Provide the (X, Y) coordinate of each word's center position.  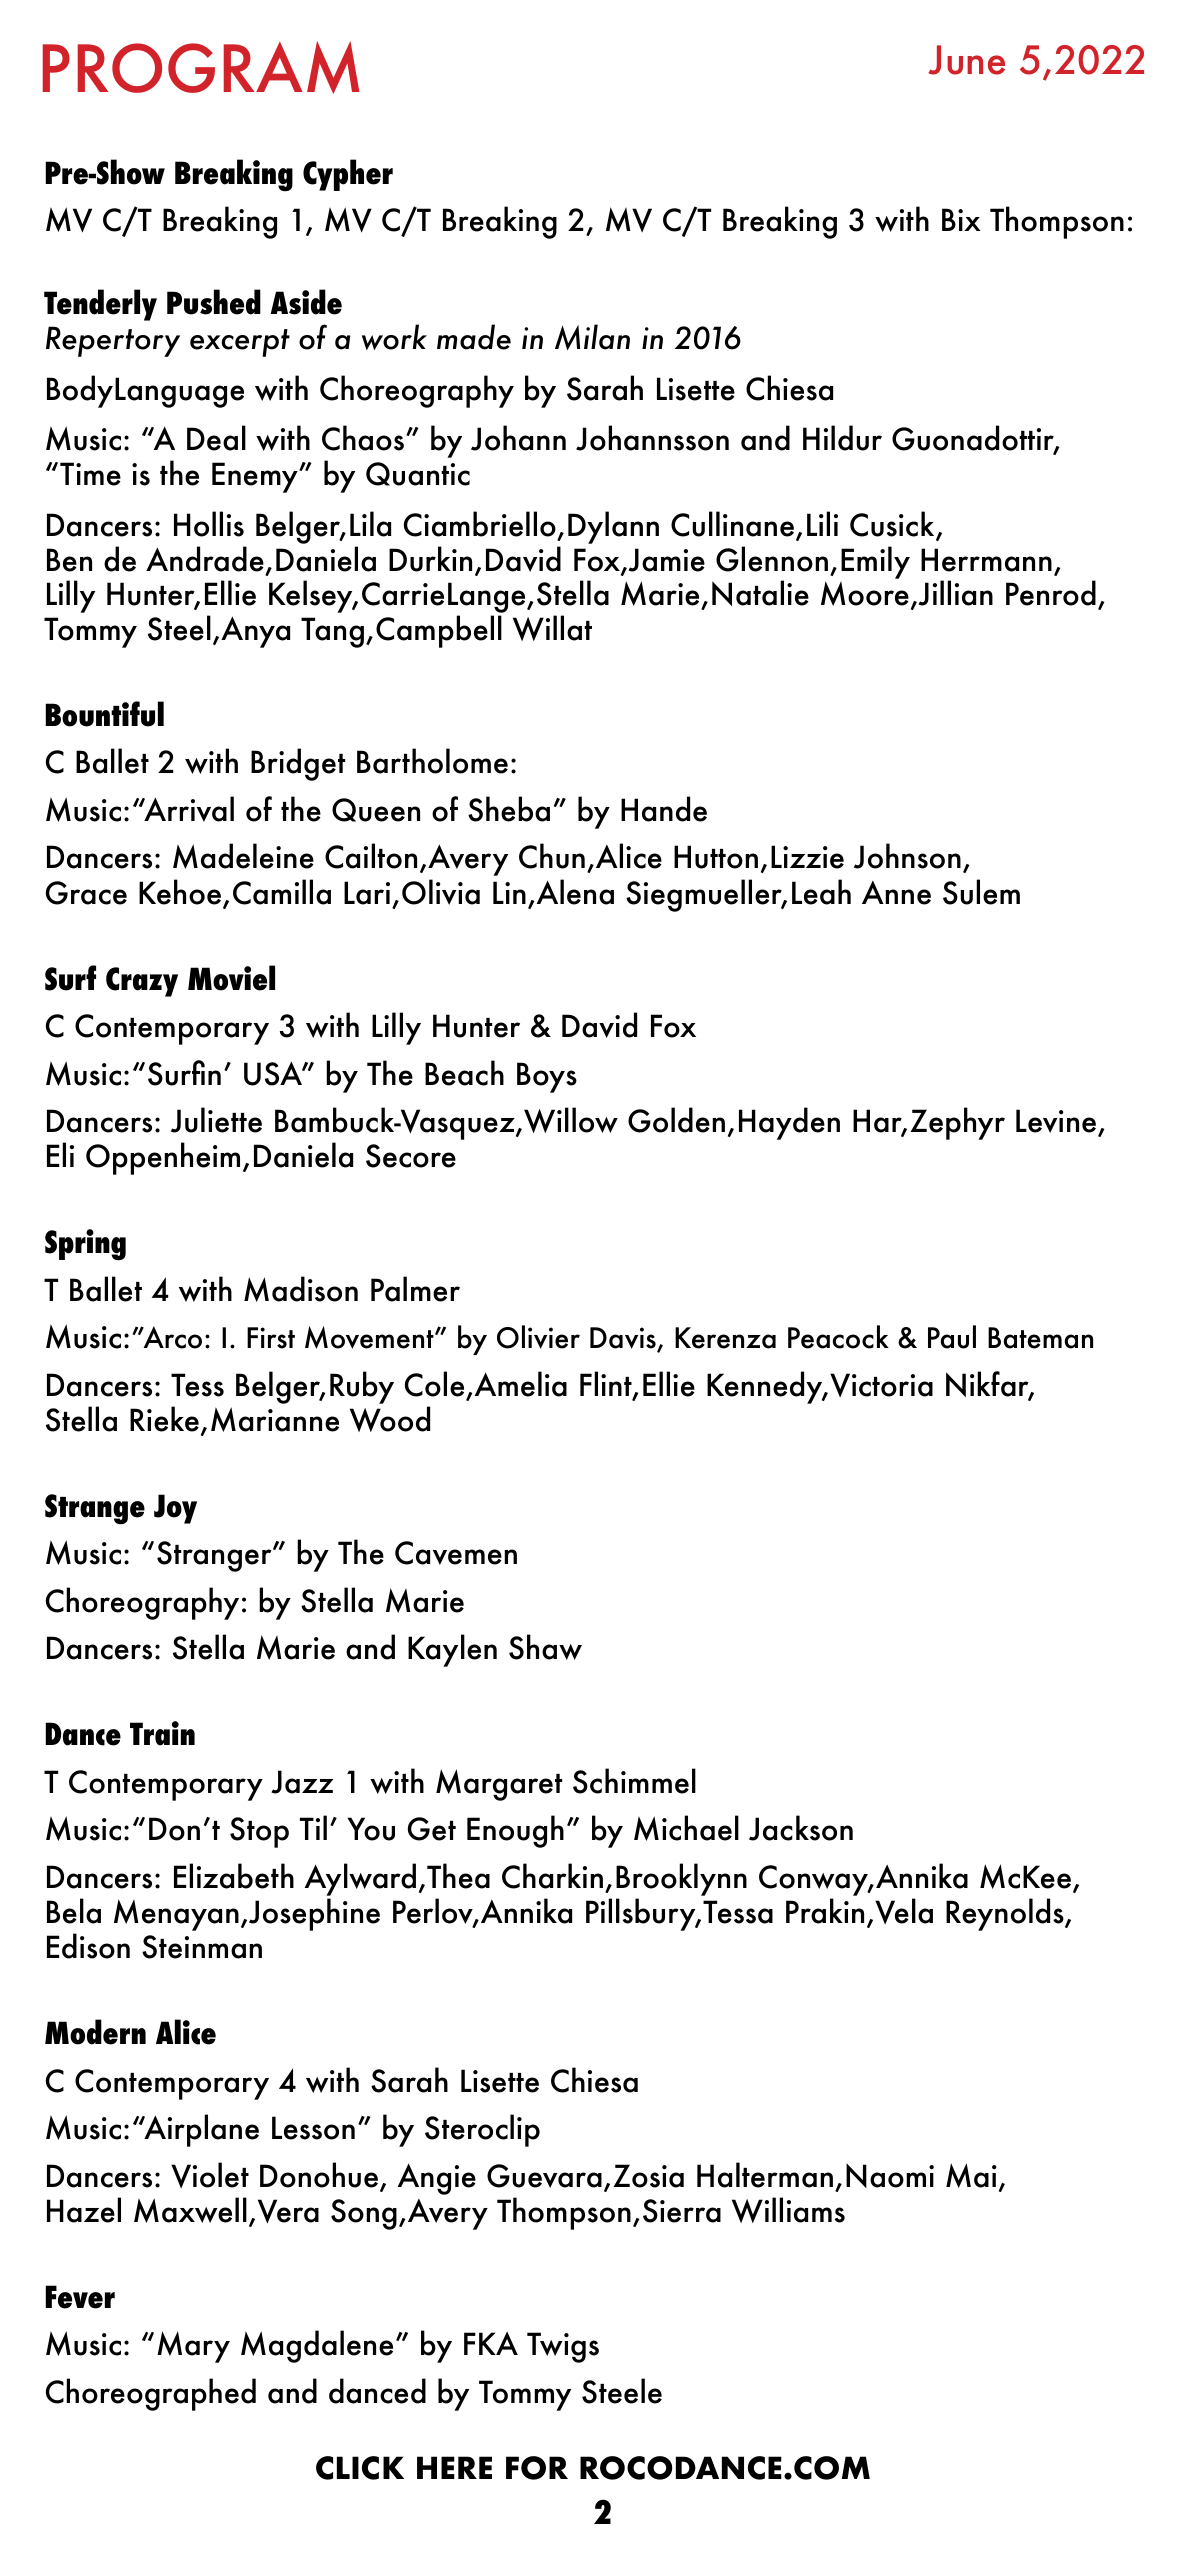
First (271, 1338)
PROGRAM (201, 67)
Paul (952, 1337)
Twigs (563, 2347)
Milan (592, 337)
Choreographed (151, 2394)
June (966, 60)
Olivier (538, 1337)
